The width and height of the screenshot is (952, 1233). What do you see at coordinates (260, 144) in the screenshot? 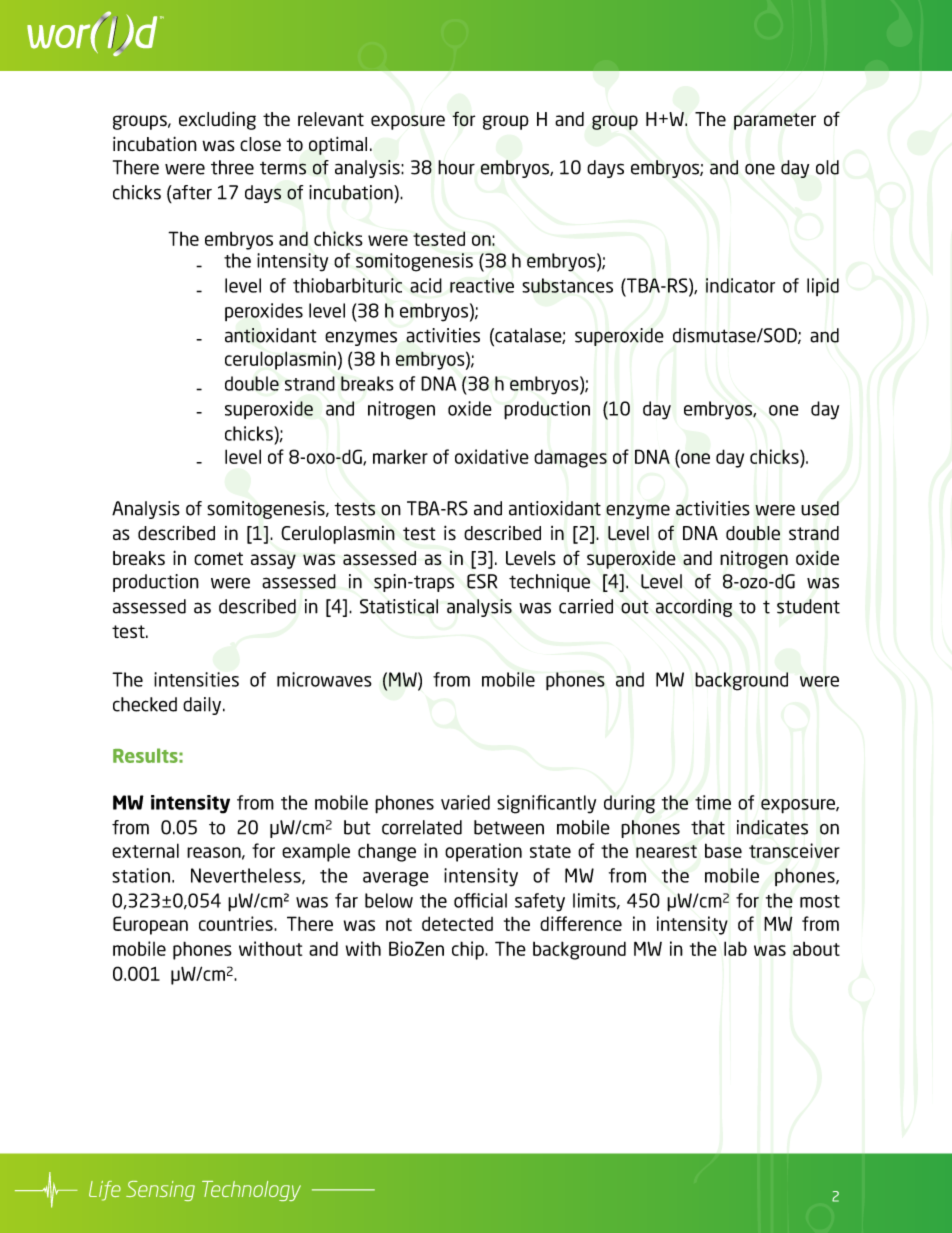
I see `close` at bounding box center [260, 144].
